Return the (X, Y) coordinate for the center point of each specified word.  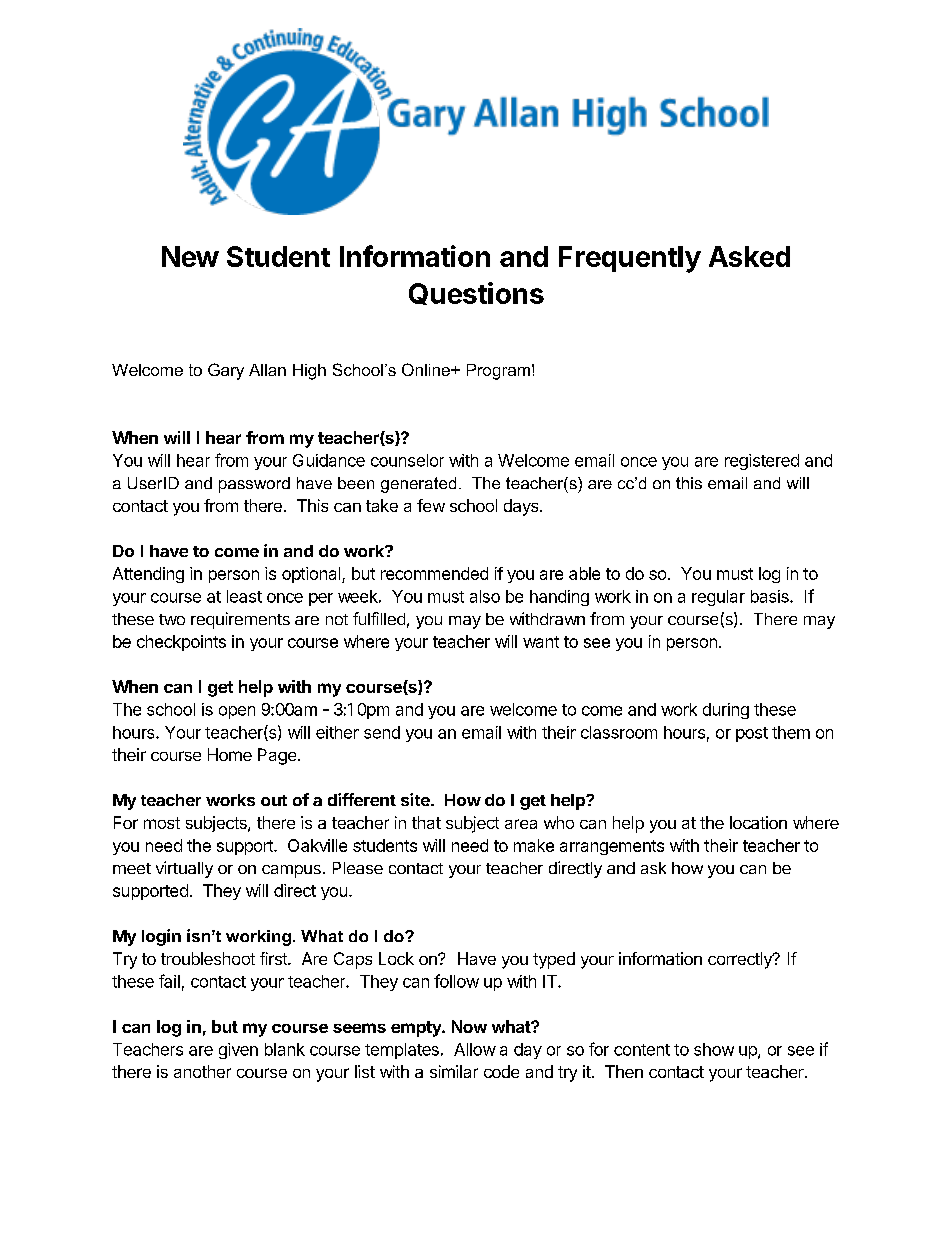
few (431, 505)
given (238, 1051)
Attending (148, 575)
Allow (475, 1049)
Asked (749, 256)
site (416, 799)
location (758, 822)
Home (230, 754)
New (190, 256)
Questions (476, 293)
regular (718, 598)
